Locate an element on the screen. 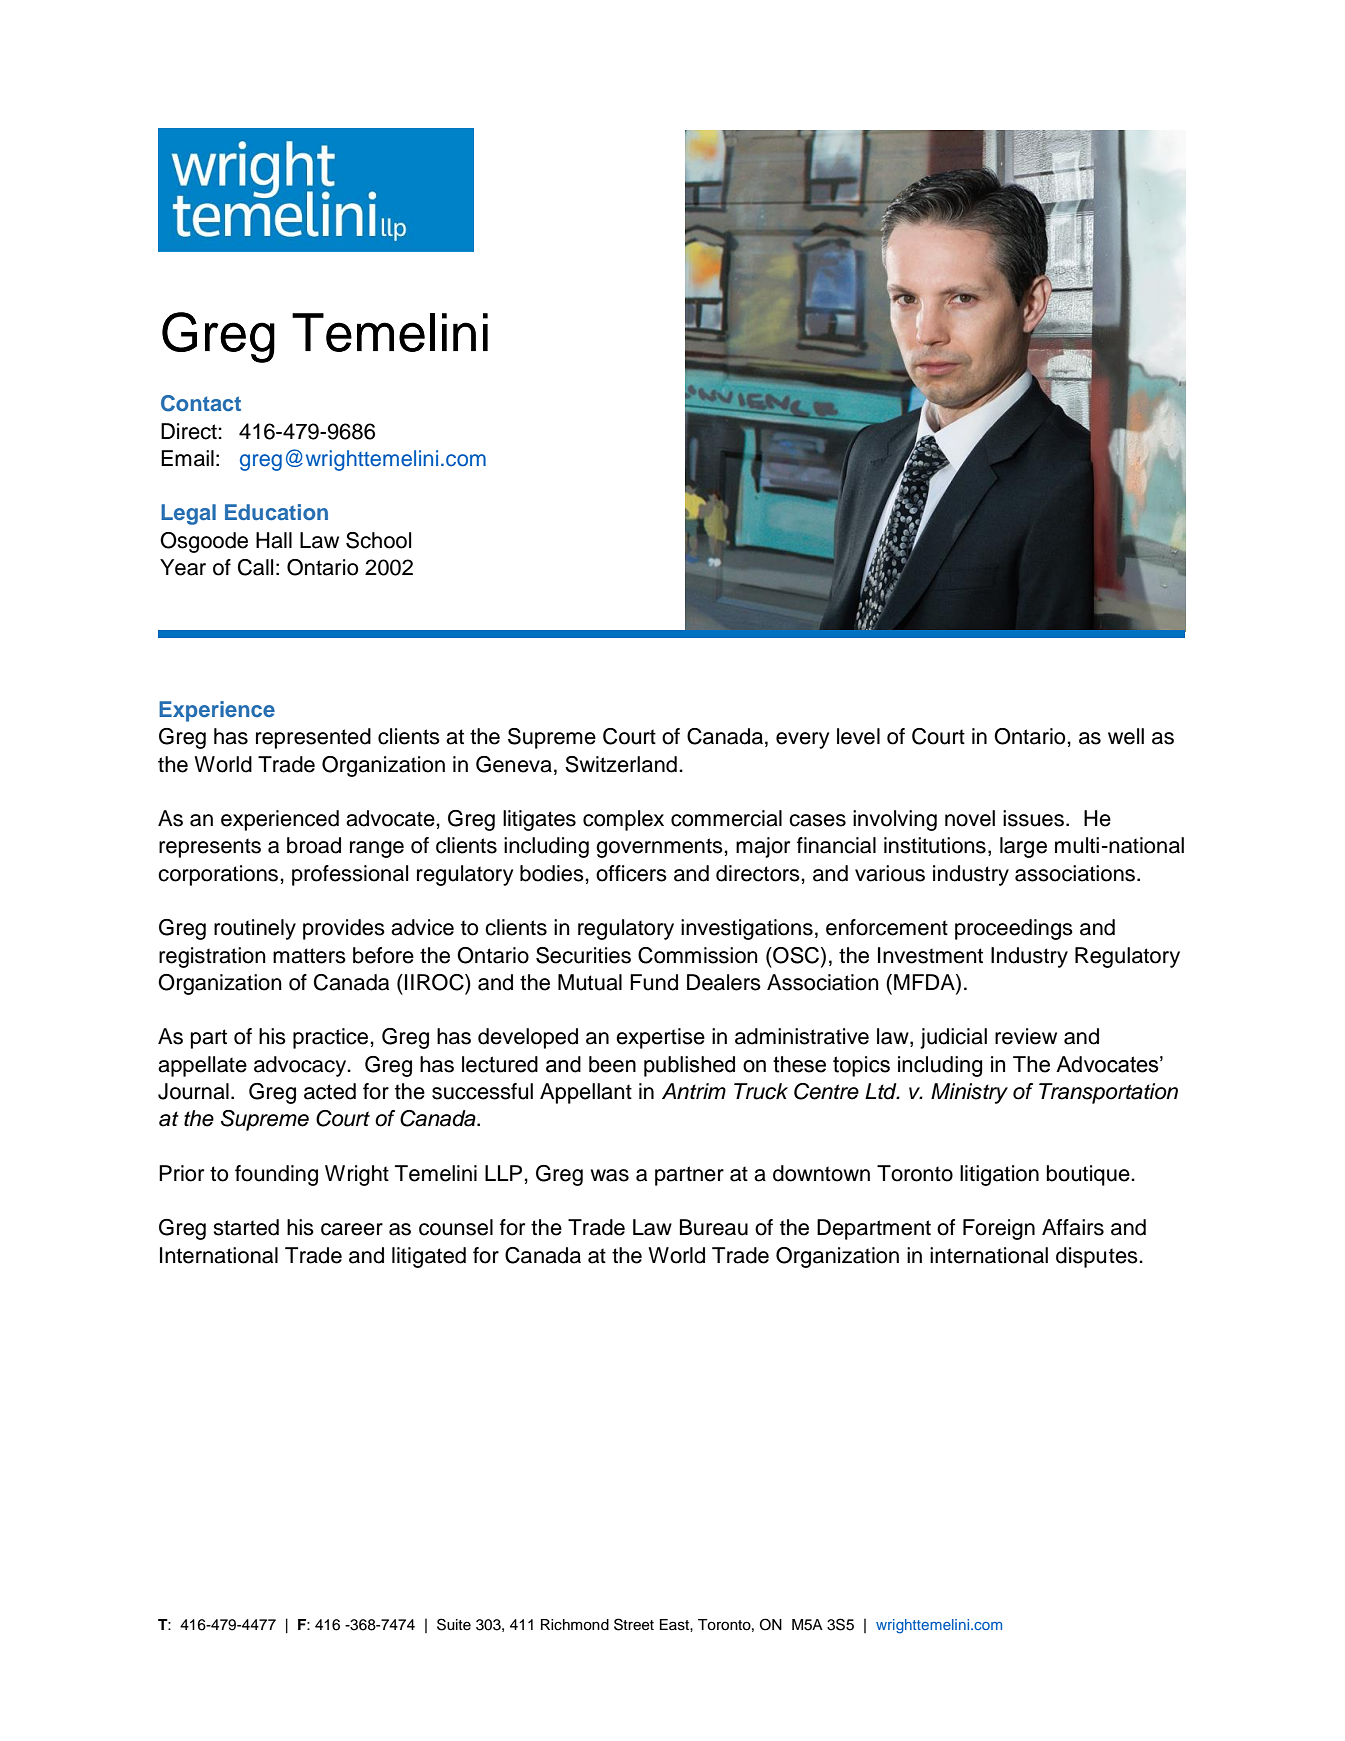 The height and width of the screenshot is (1741, 1345). Suite is located at coordinates (454, 1624).
